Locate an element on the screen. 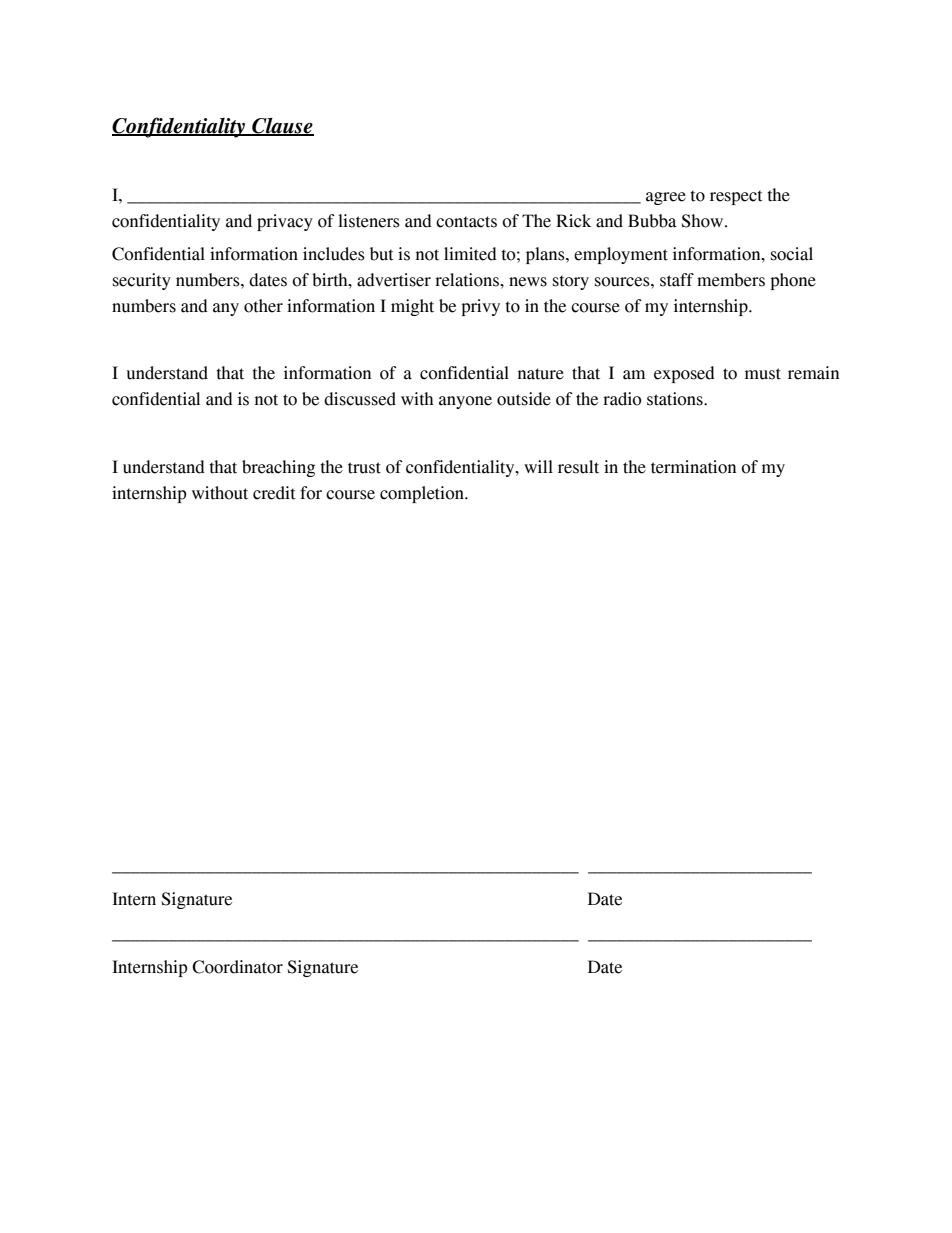  result is located at coordinates (578, 467).
